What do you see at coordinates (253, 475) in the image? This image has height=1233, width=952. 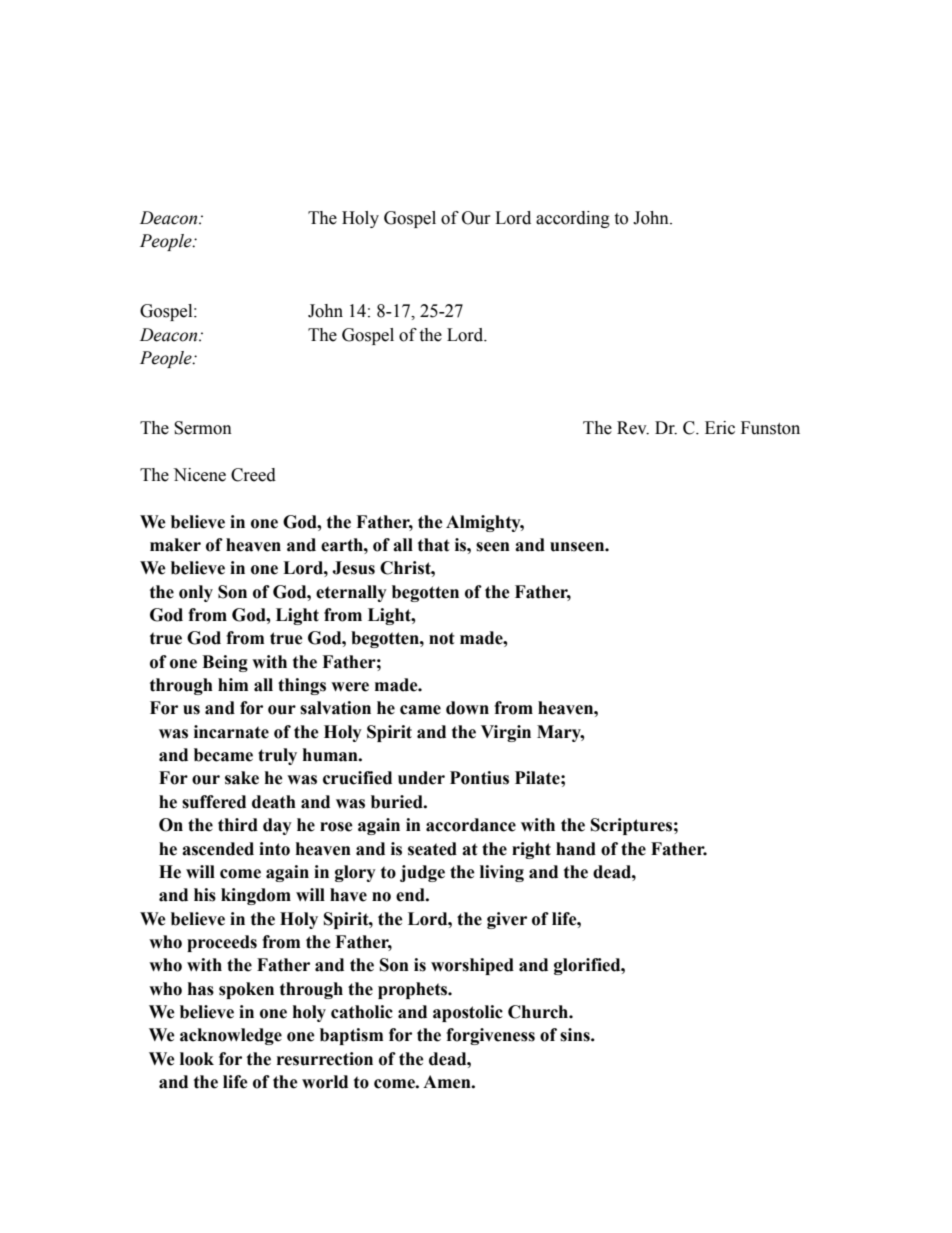 I see `Creed` at bounding box center [253, 475].
